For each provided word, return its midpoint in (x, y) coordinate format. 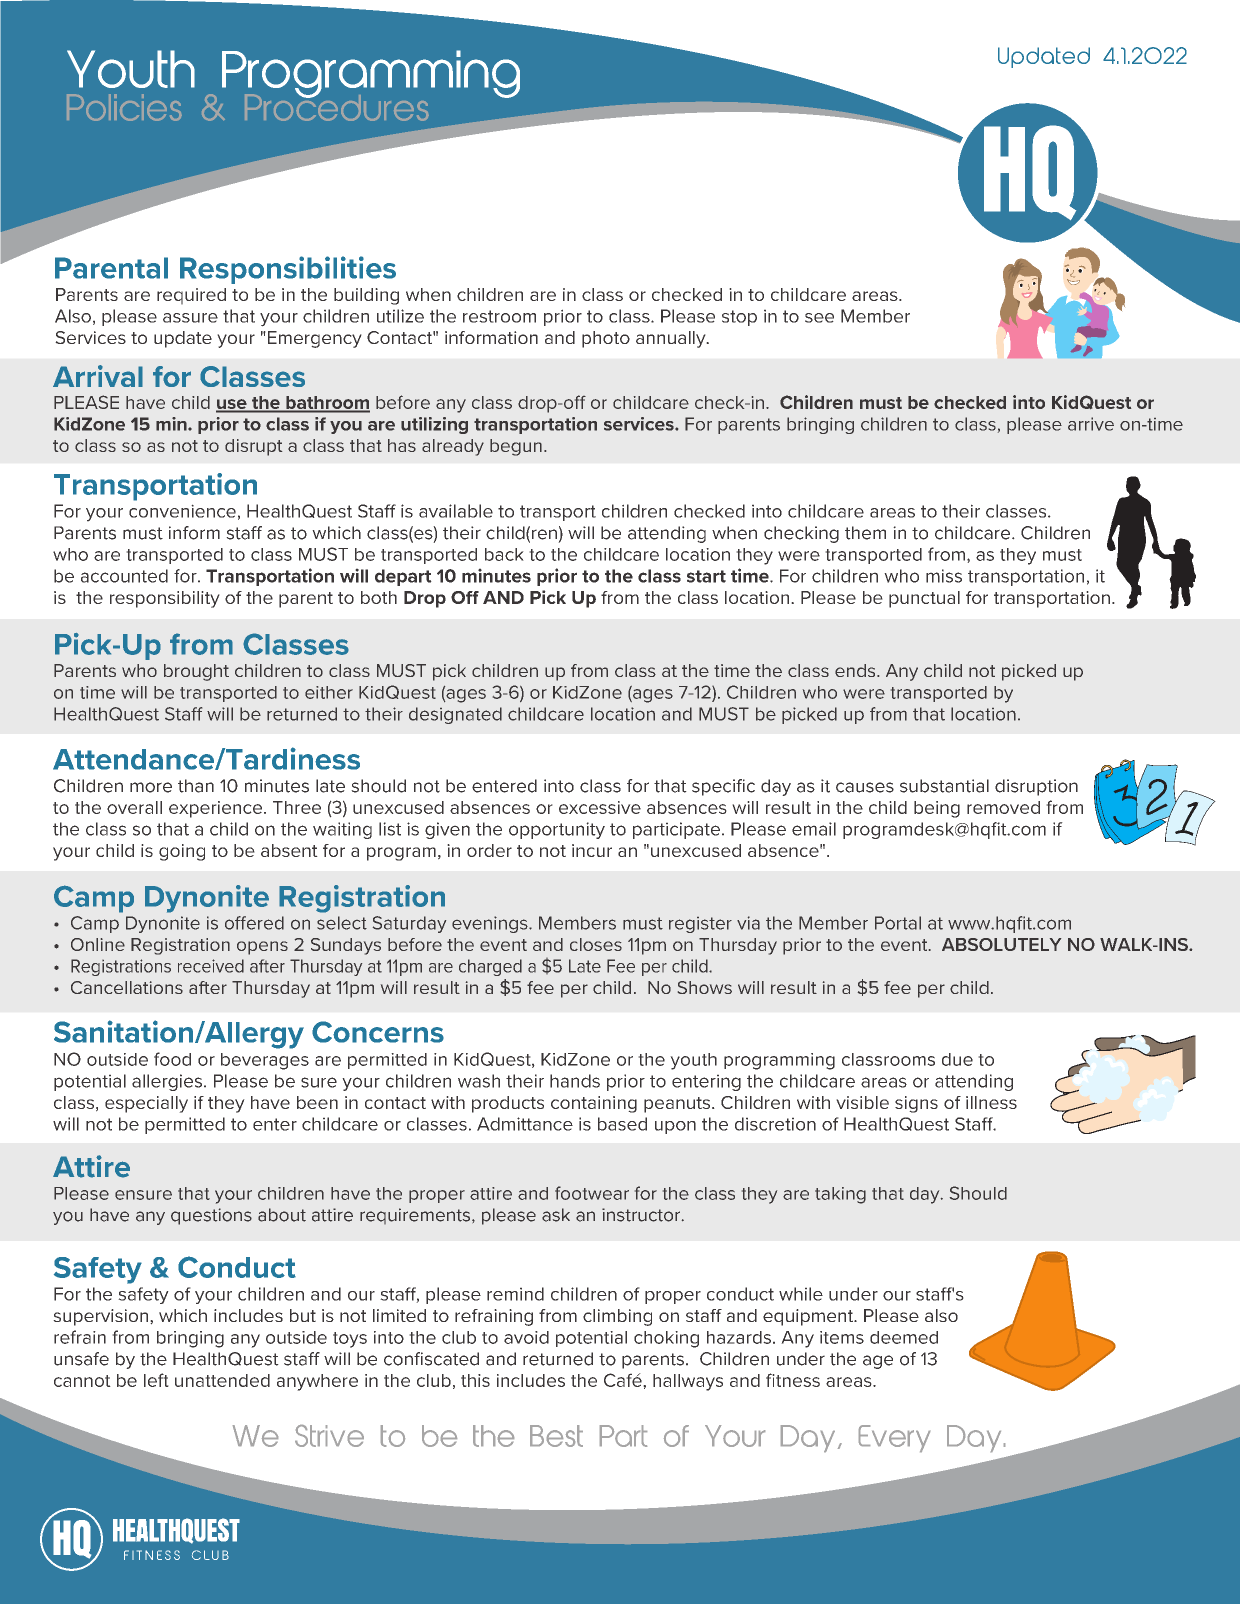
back (504, 554)
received (211, 966)
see (819, 318)
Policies (124, 107)
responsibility (165, 599)
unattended (222, 1380)
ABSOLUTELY (1001, 944)
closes (596, 944)
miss (944, 576)
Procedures (337, 106)
